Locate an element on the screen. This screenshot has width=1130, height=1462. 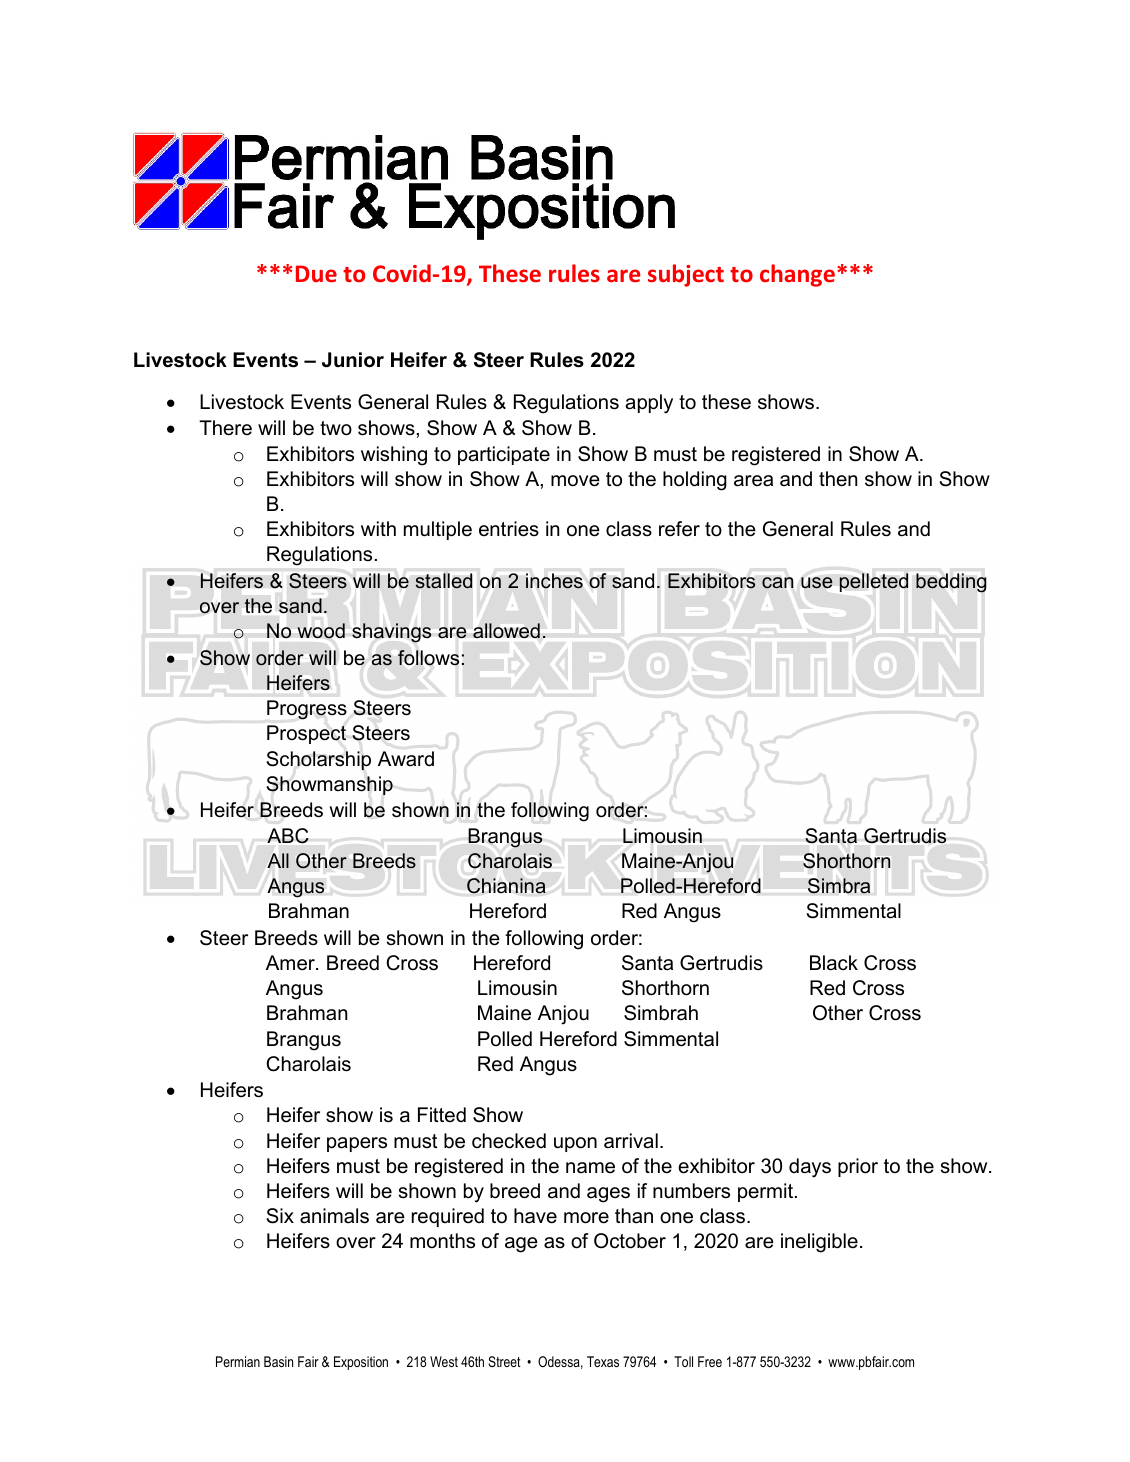
Basin is located at coordinates (278, 1361).
